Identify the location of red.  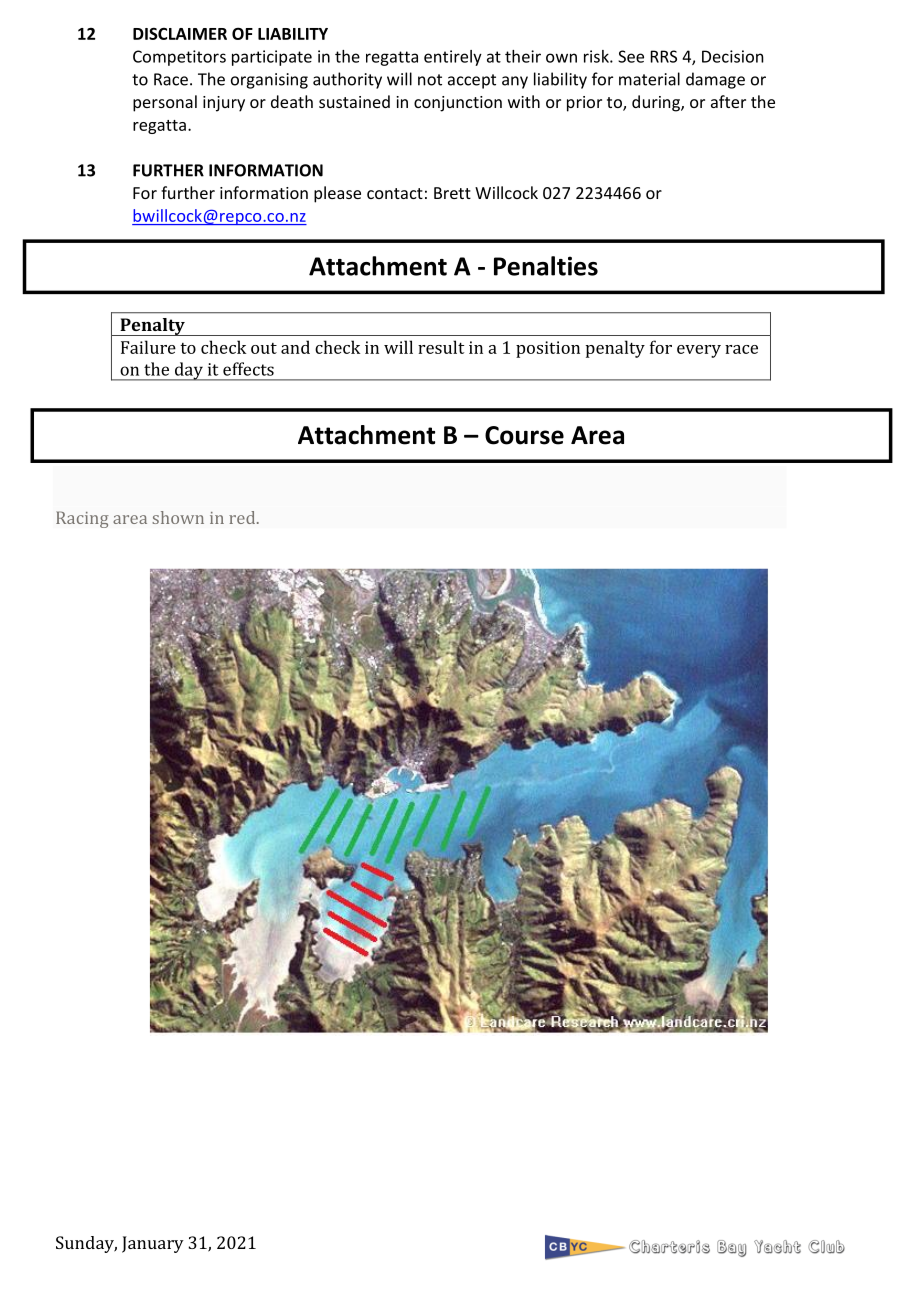
(243, 517).
